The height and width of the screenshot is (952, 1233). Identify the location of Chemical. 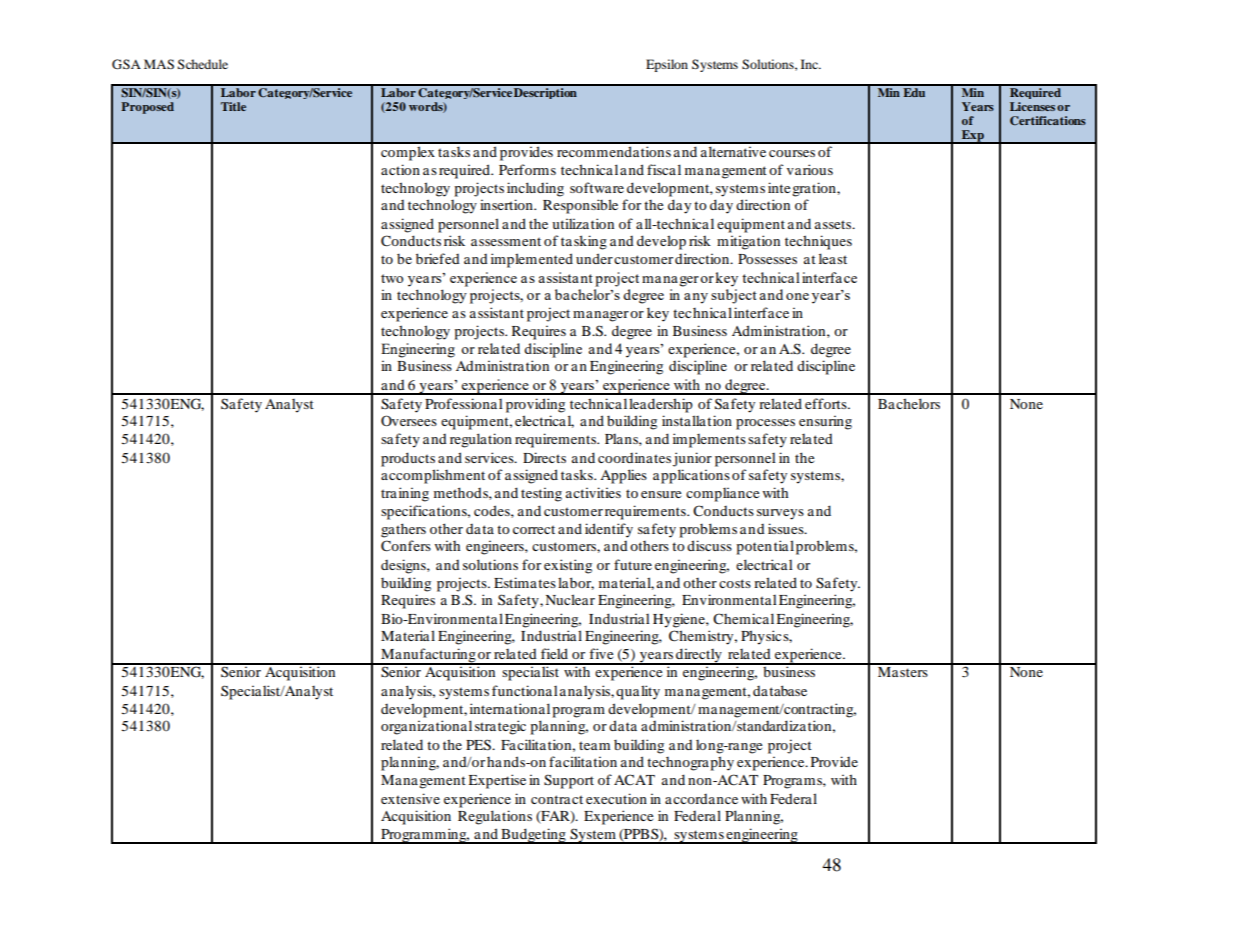
(743, 618).
